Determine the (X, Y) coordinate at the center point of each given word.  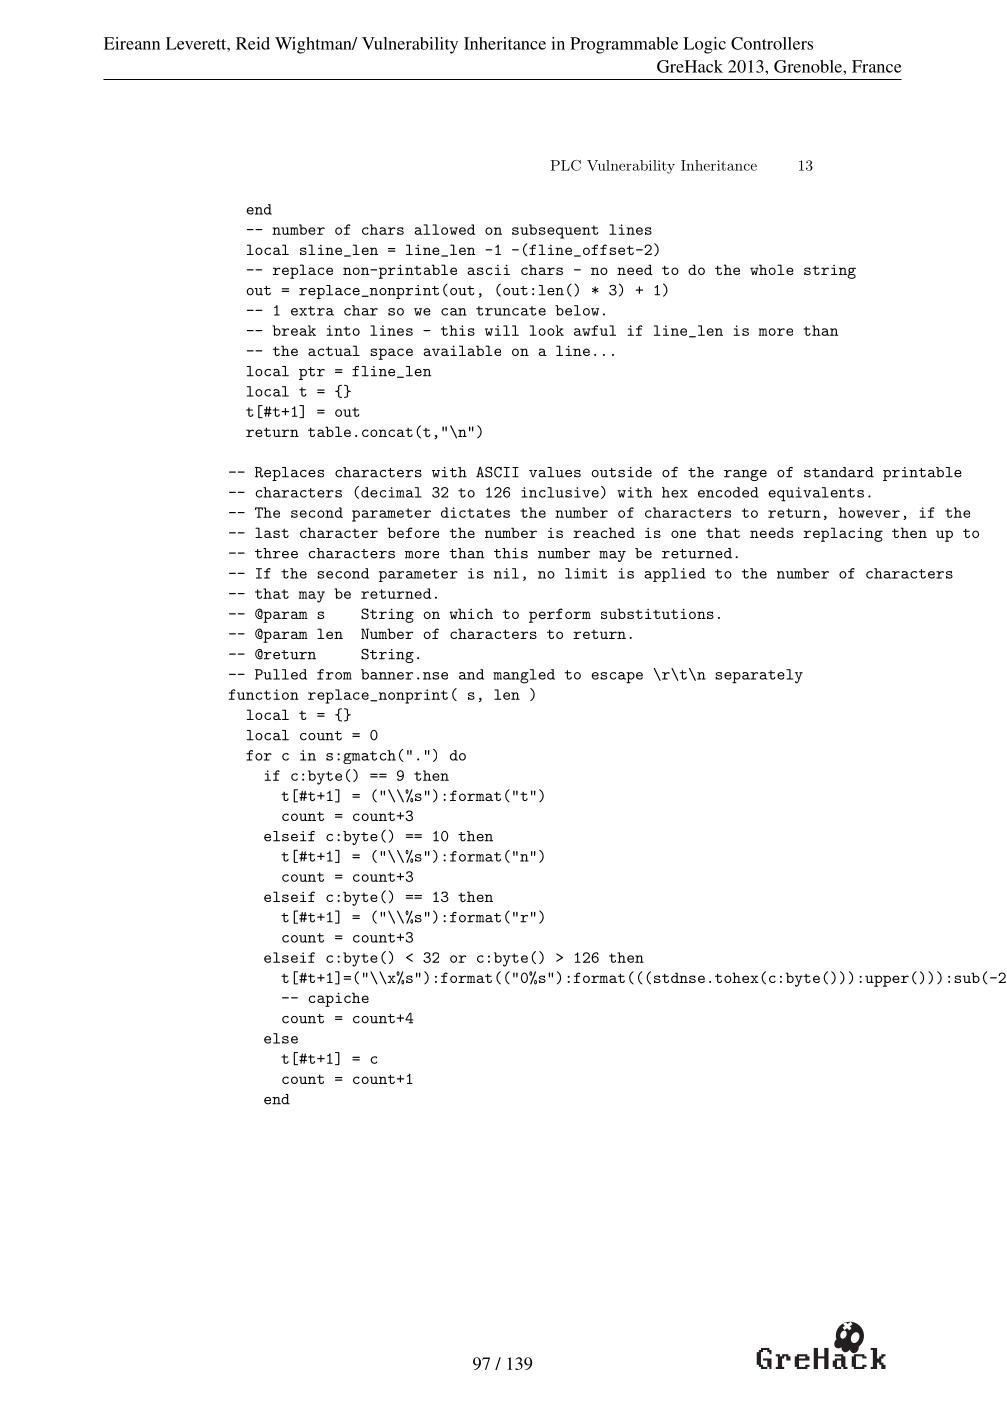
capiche (338, 999)
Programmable (624, 45)
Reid (253, 43)
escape (617, 678)
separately (759, 676)
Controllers (772, 43)
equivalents (816, 494)
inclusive (560, 492)
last (272, 532)
